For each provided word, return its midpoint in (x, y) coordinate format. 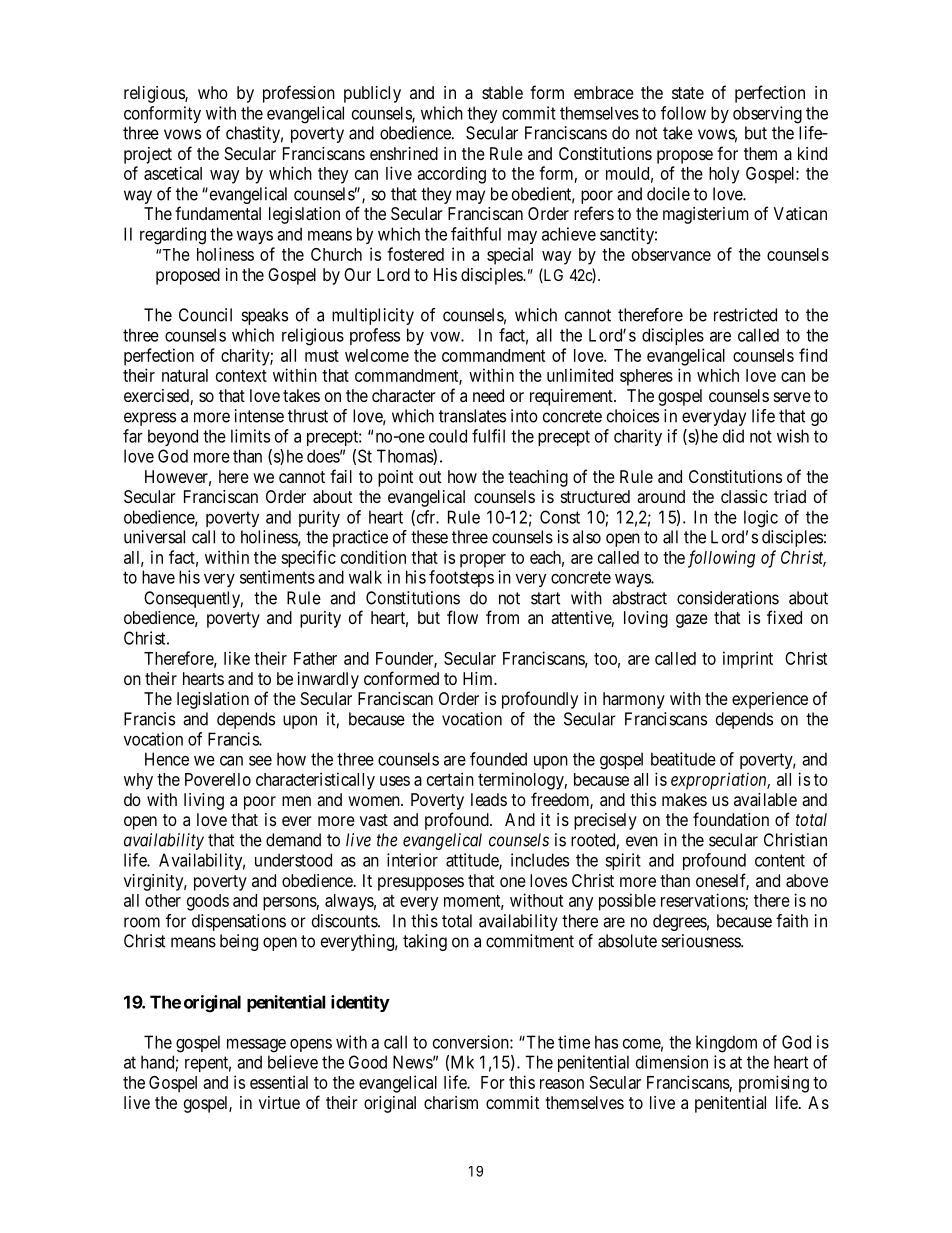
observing (767, 115)
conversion (472, 1042)
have (158, 577)
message (256, 1045)
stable (502, 92)
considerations (728, 598)
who (213, 92)
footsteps (461, 578)
